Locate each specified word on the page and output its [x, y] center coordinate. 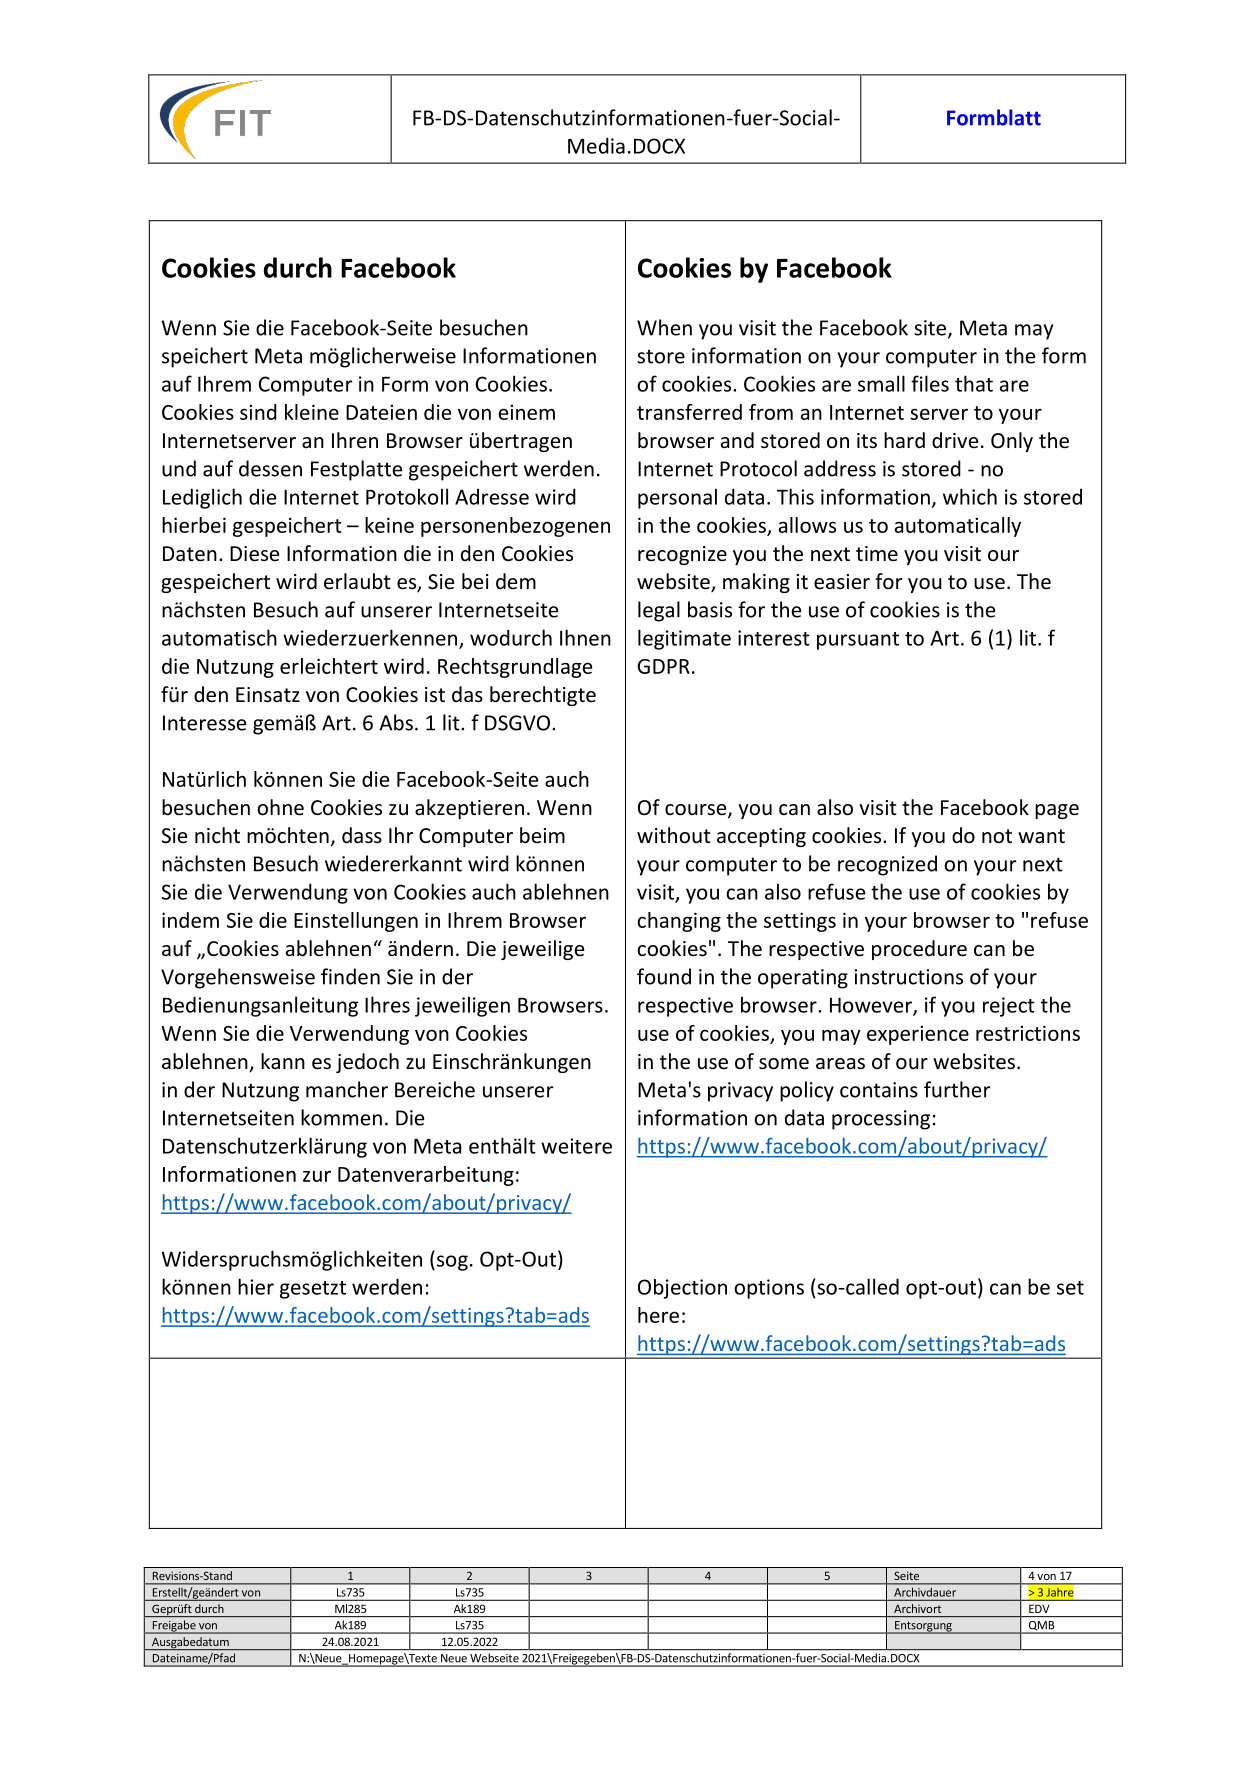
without [673, 835]
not [997, 836]
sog [451, 1263]
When [664, 327]
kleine [312, 412]
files [930, 383]
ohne [280, 807]
